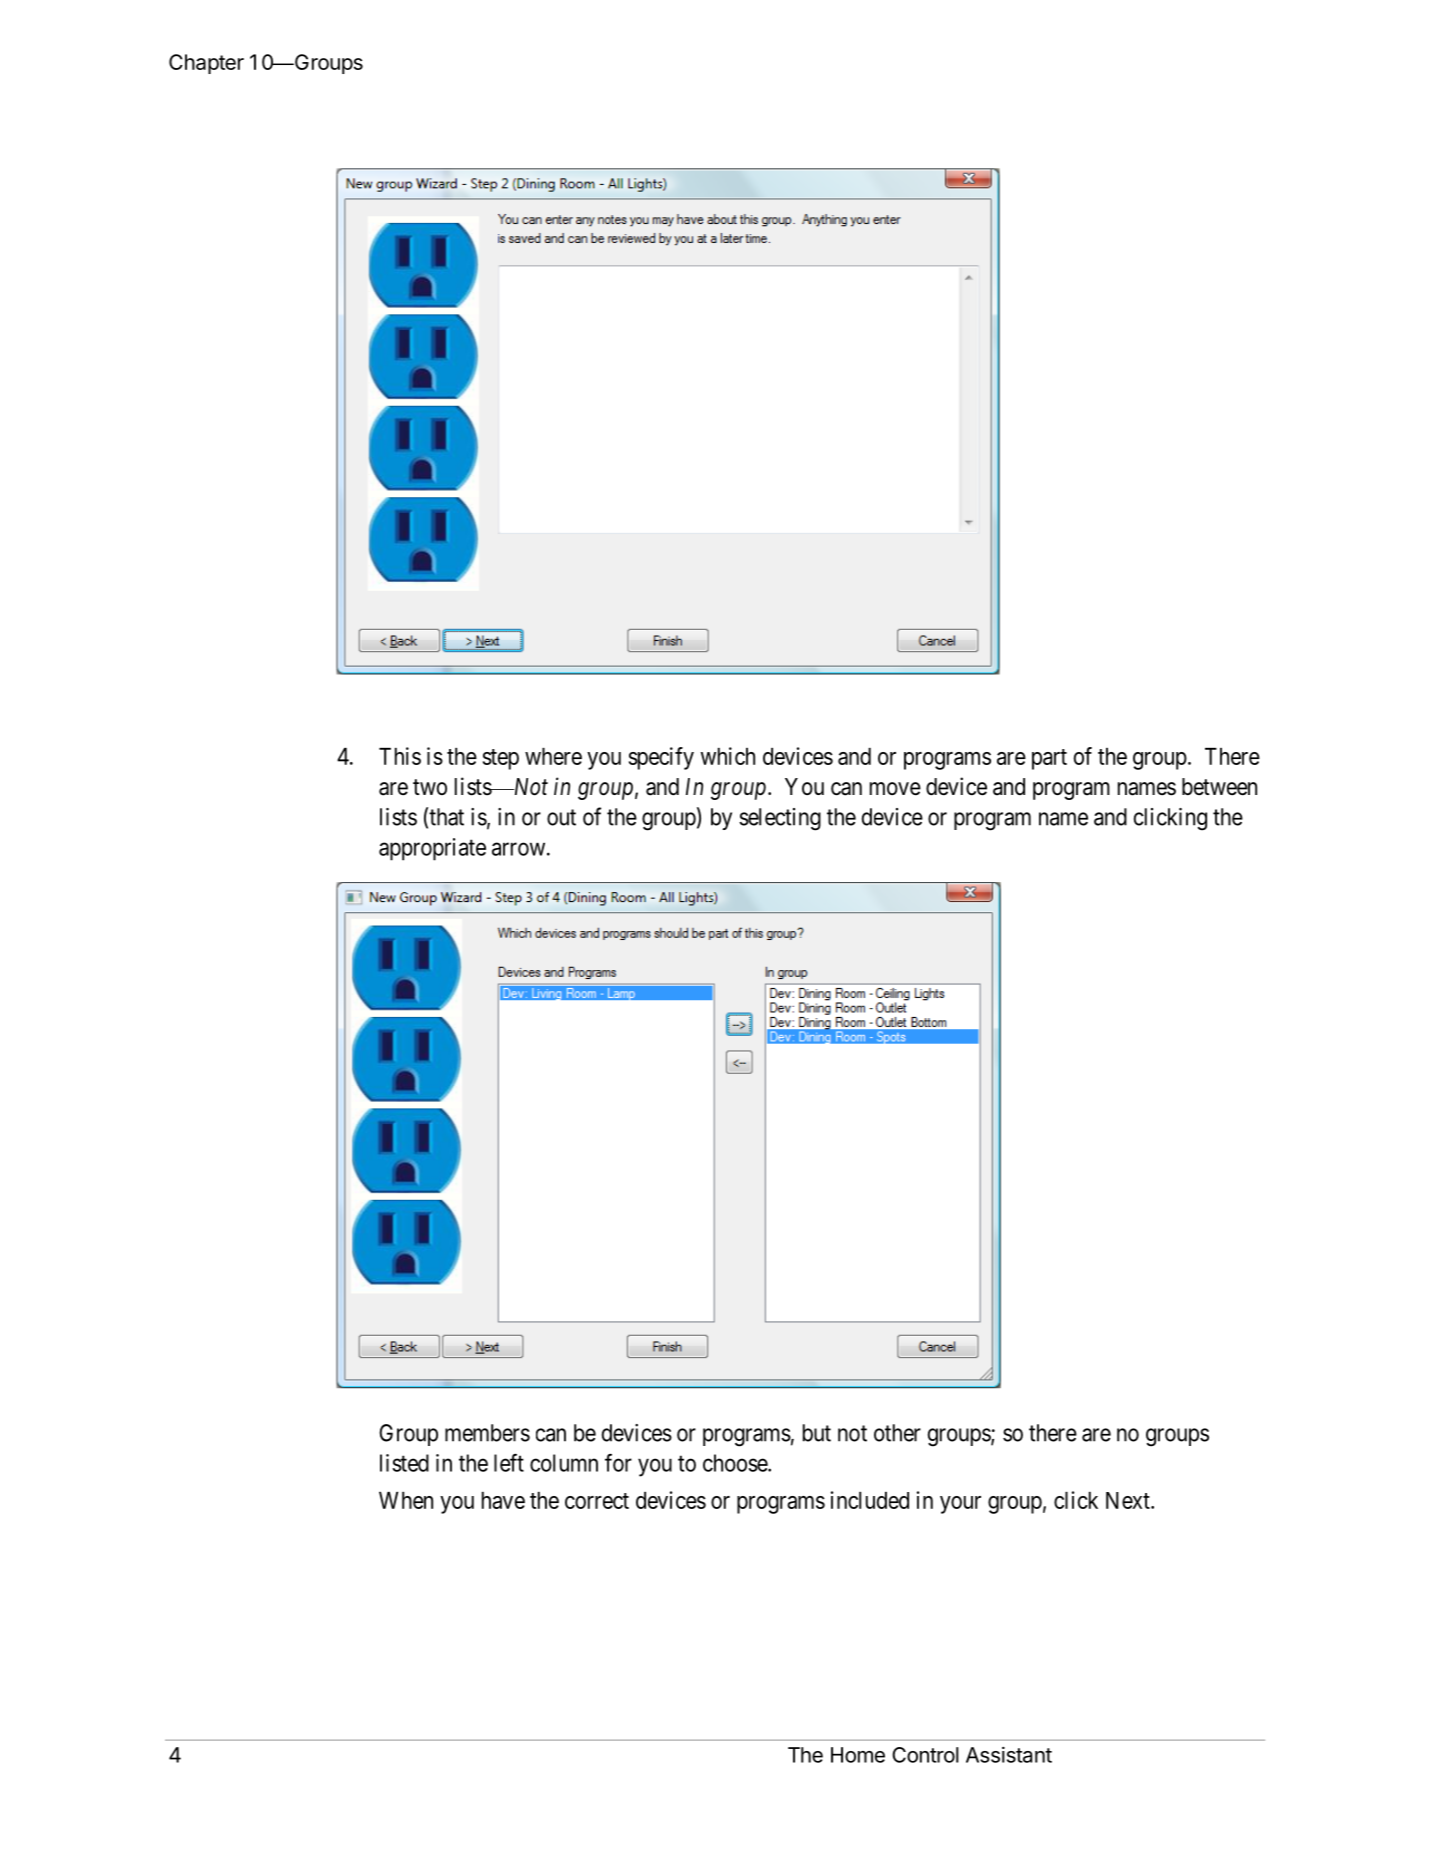  Describe the element at coordinates (1049, 759) in the screenshot. I see `part` at that location.
